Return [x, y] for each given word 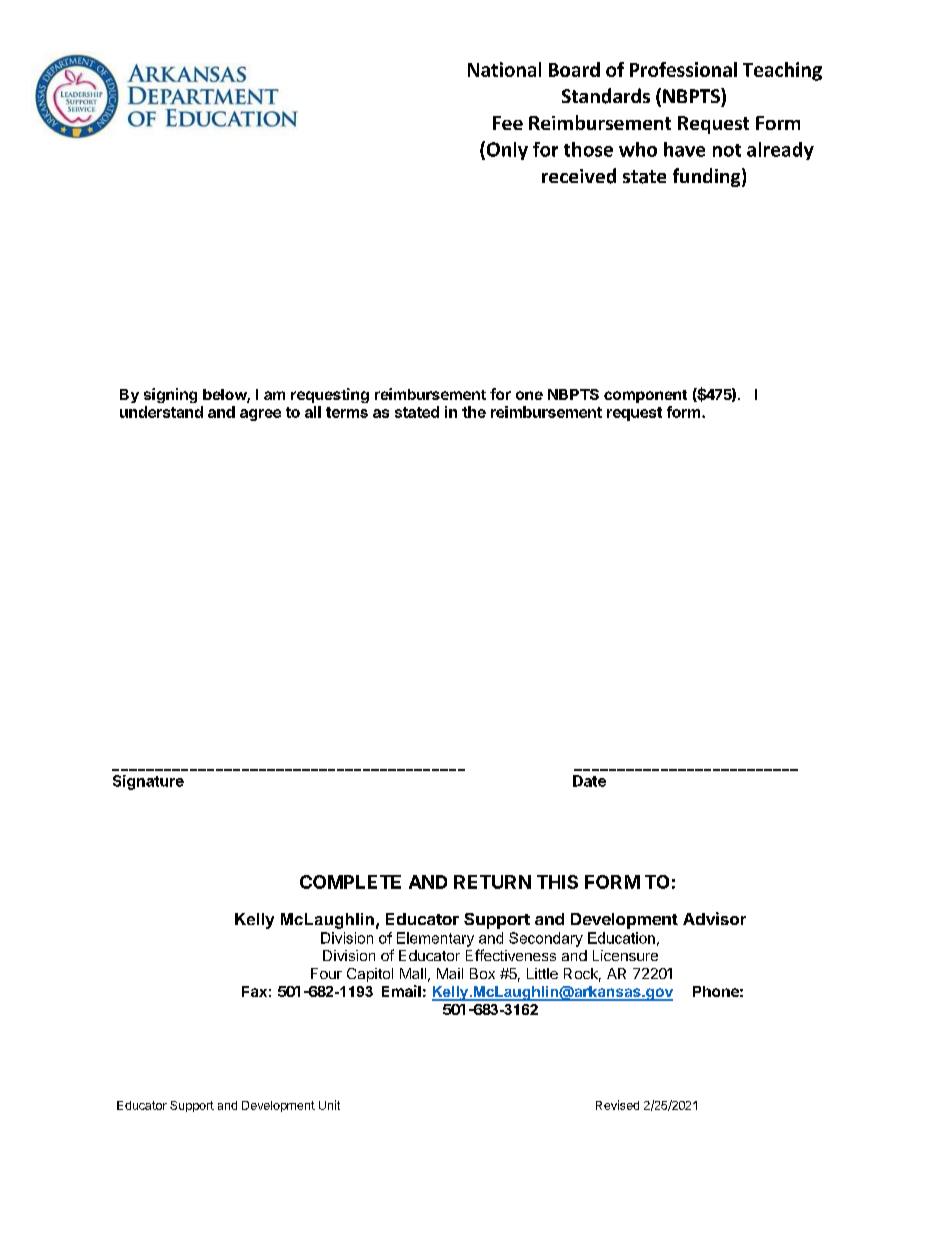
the [474, 412]
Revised [617, 1105]
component [645, 396]
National [504, 69]
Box [482, 973]
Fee [508, 123]
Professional [683, 69]
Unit [329, 1105]
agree [260, 415]
